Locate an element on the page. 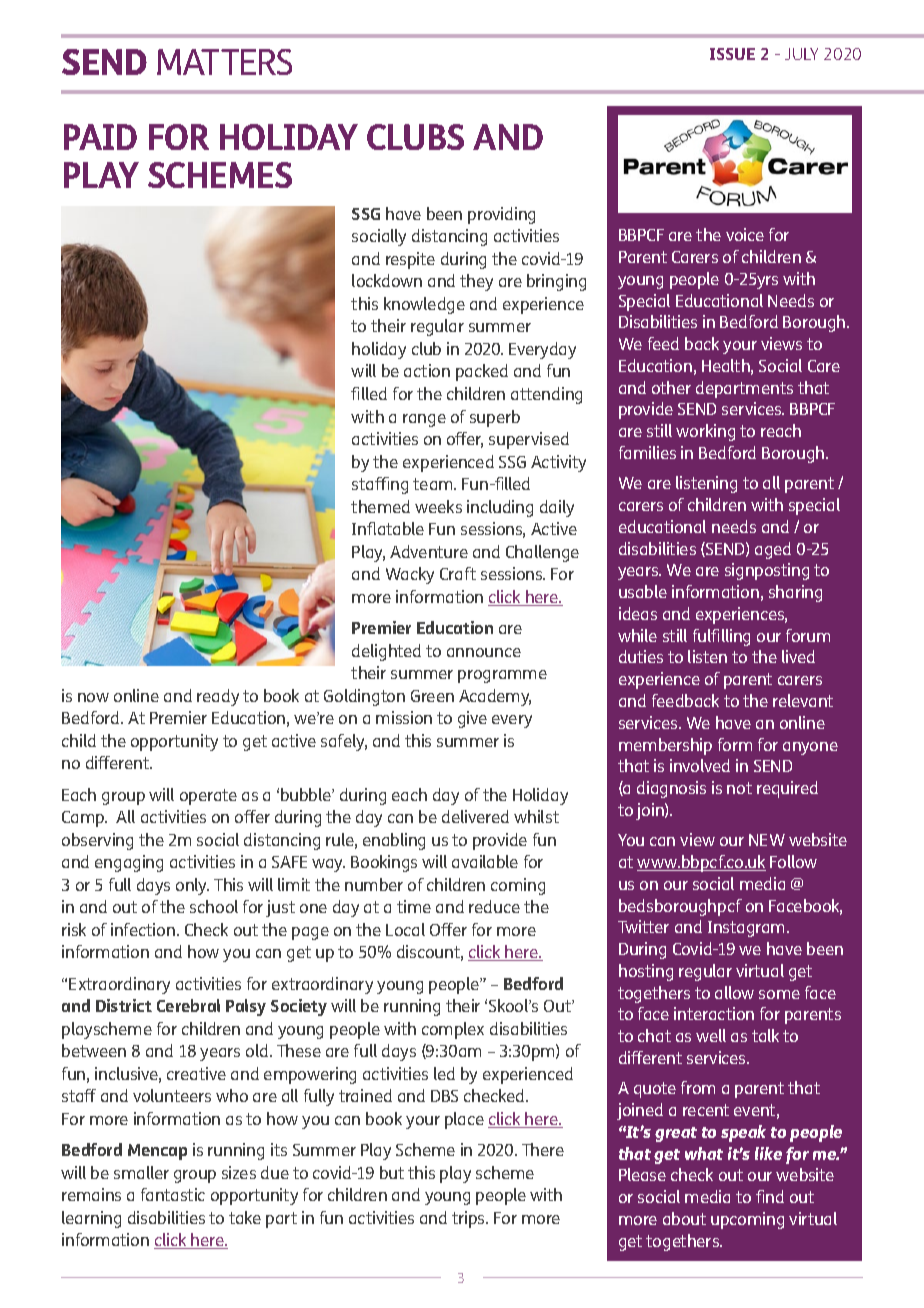 The width and height of the image is (924, 1308). MATTERS is located at coordinates (224, 62).
